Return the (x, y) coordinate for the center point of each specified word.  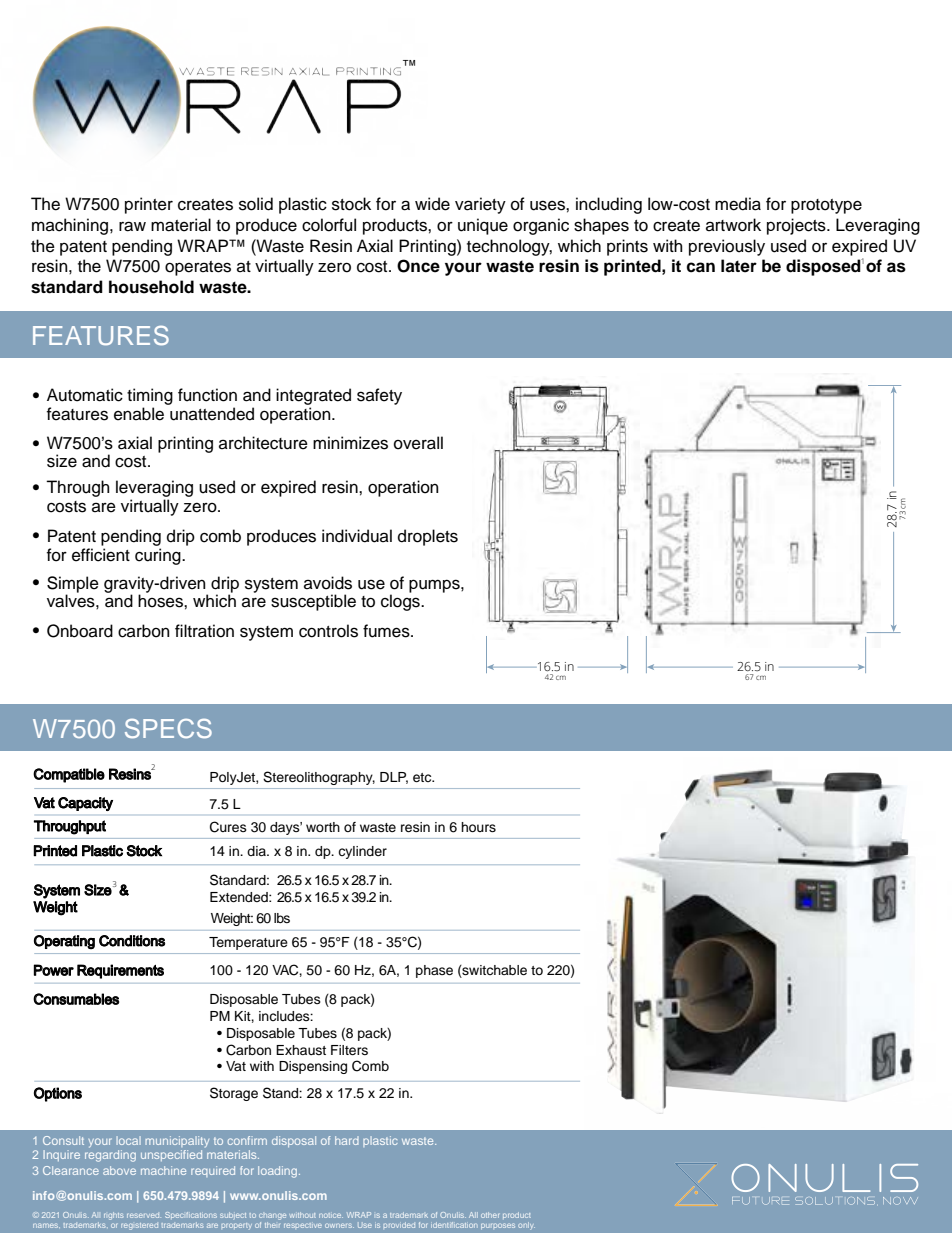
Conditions (132, 941)
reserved (144, 1215)
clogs (401, 602)
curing (159, 556)
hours (478, 827)
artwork (733, 225)
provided (399, 1225)
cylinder (362, 852)
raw (132, 226)
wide (432, 204)
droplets (428, 537)
